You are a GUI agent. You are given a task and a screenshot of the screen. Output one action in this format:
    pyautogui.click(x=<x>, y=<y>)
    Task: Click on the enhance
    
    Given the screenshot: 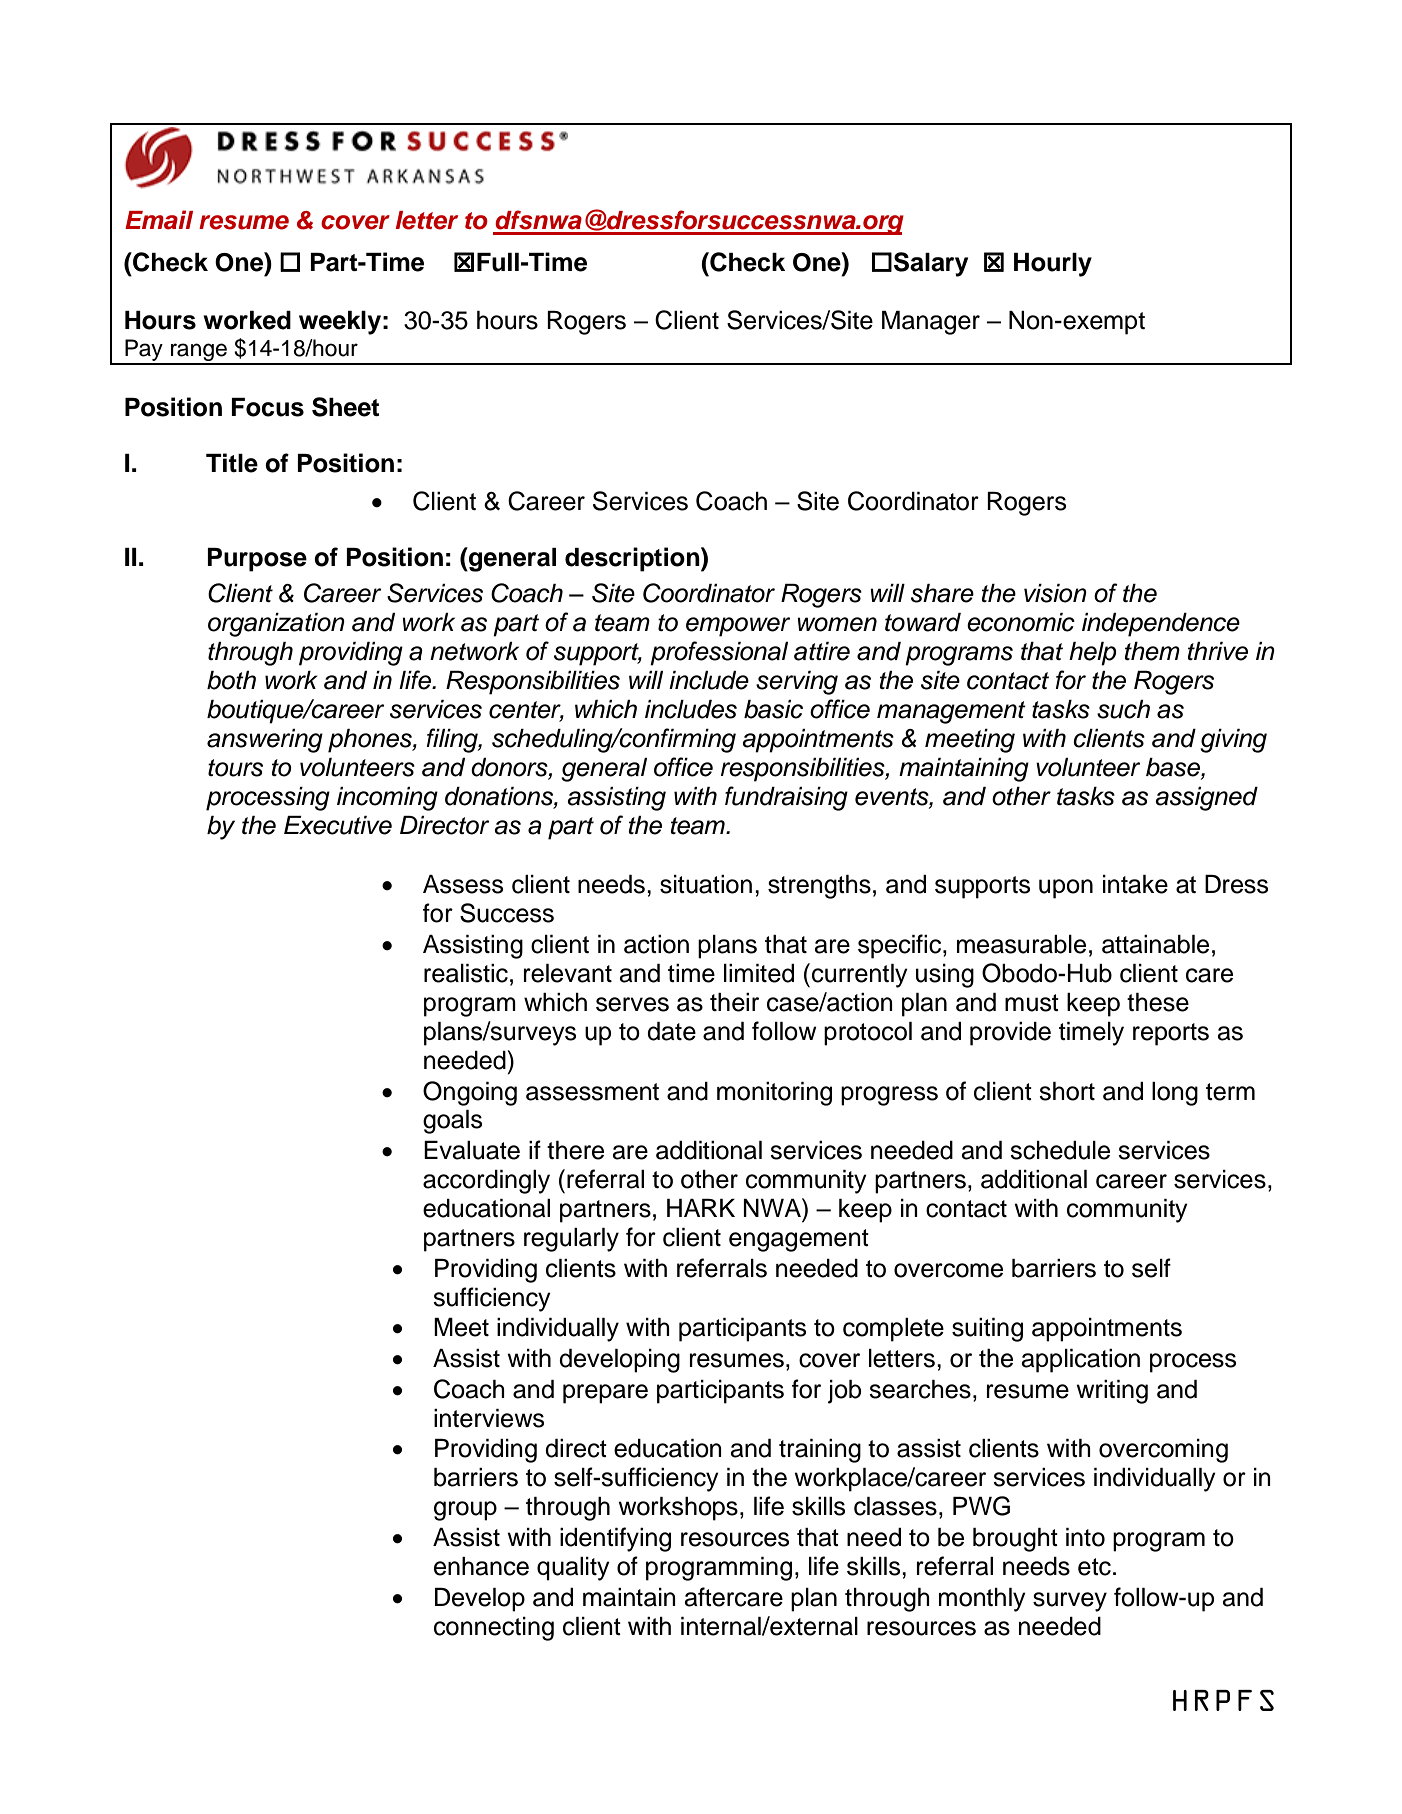 What is the action you would take?
    pyautogui.click(x=481, y=1566)
